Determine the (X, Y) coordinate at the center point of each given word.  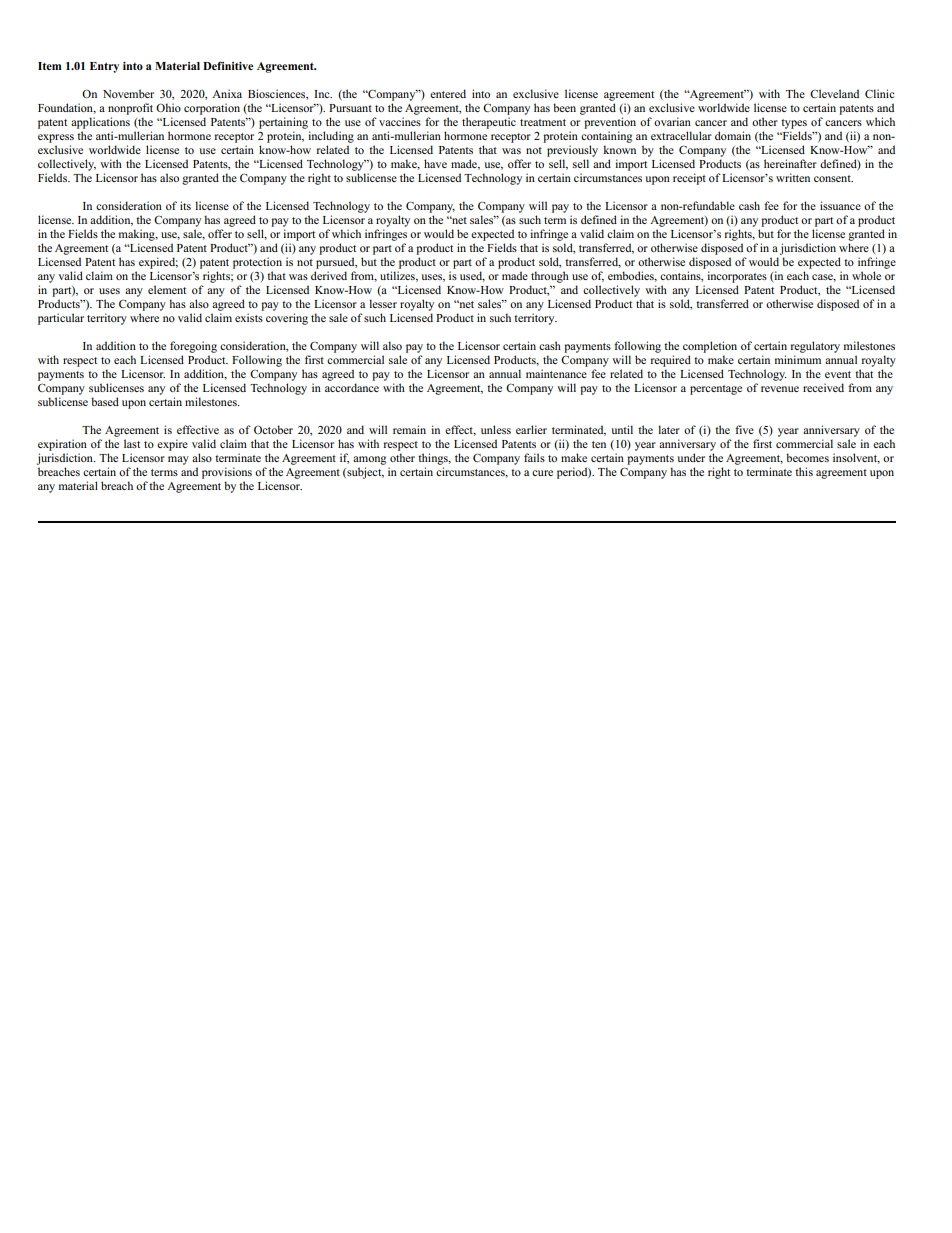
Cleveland (834, 93)
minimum (798, 359)
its (185, 205)
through (550, 277)
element (167, 289)
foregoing (193, 347)
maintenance (556, 373)
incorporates (737, 277)
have (435, 163)
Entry (104, 67)
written (793, 177)
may (178, 460)
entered (448, 93)
